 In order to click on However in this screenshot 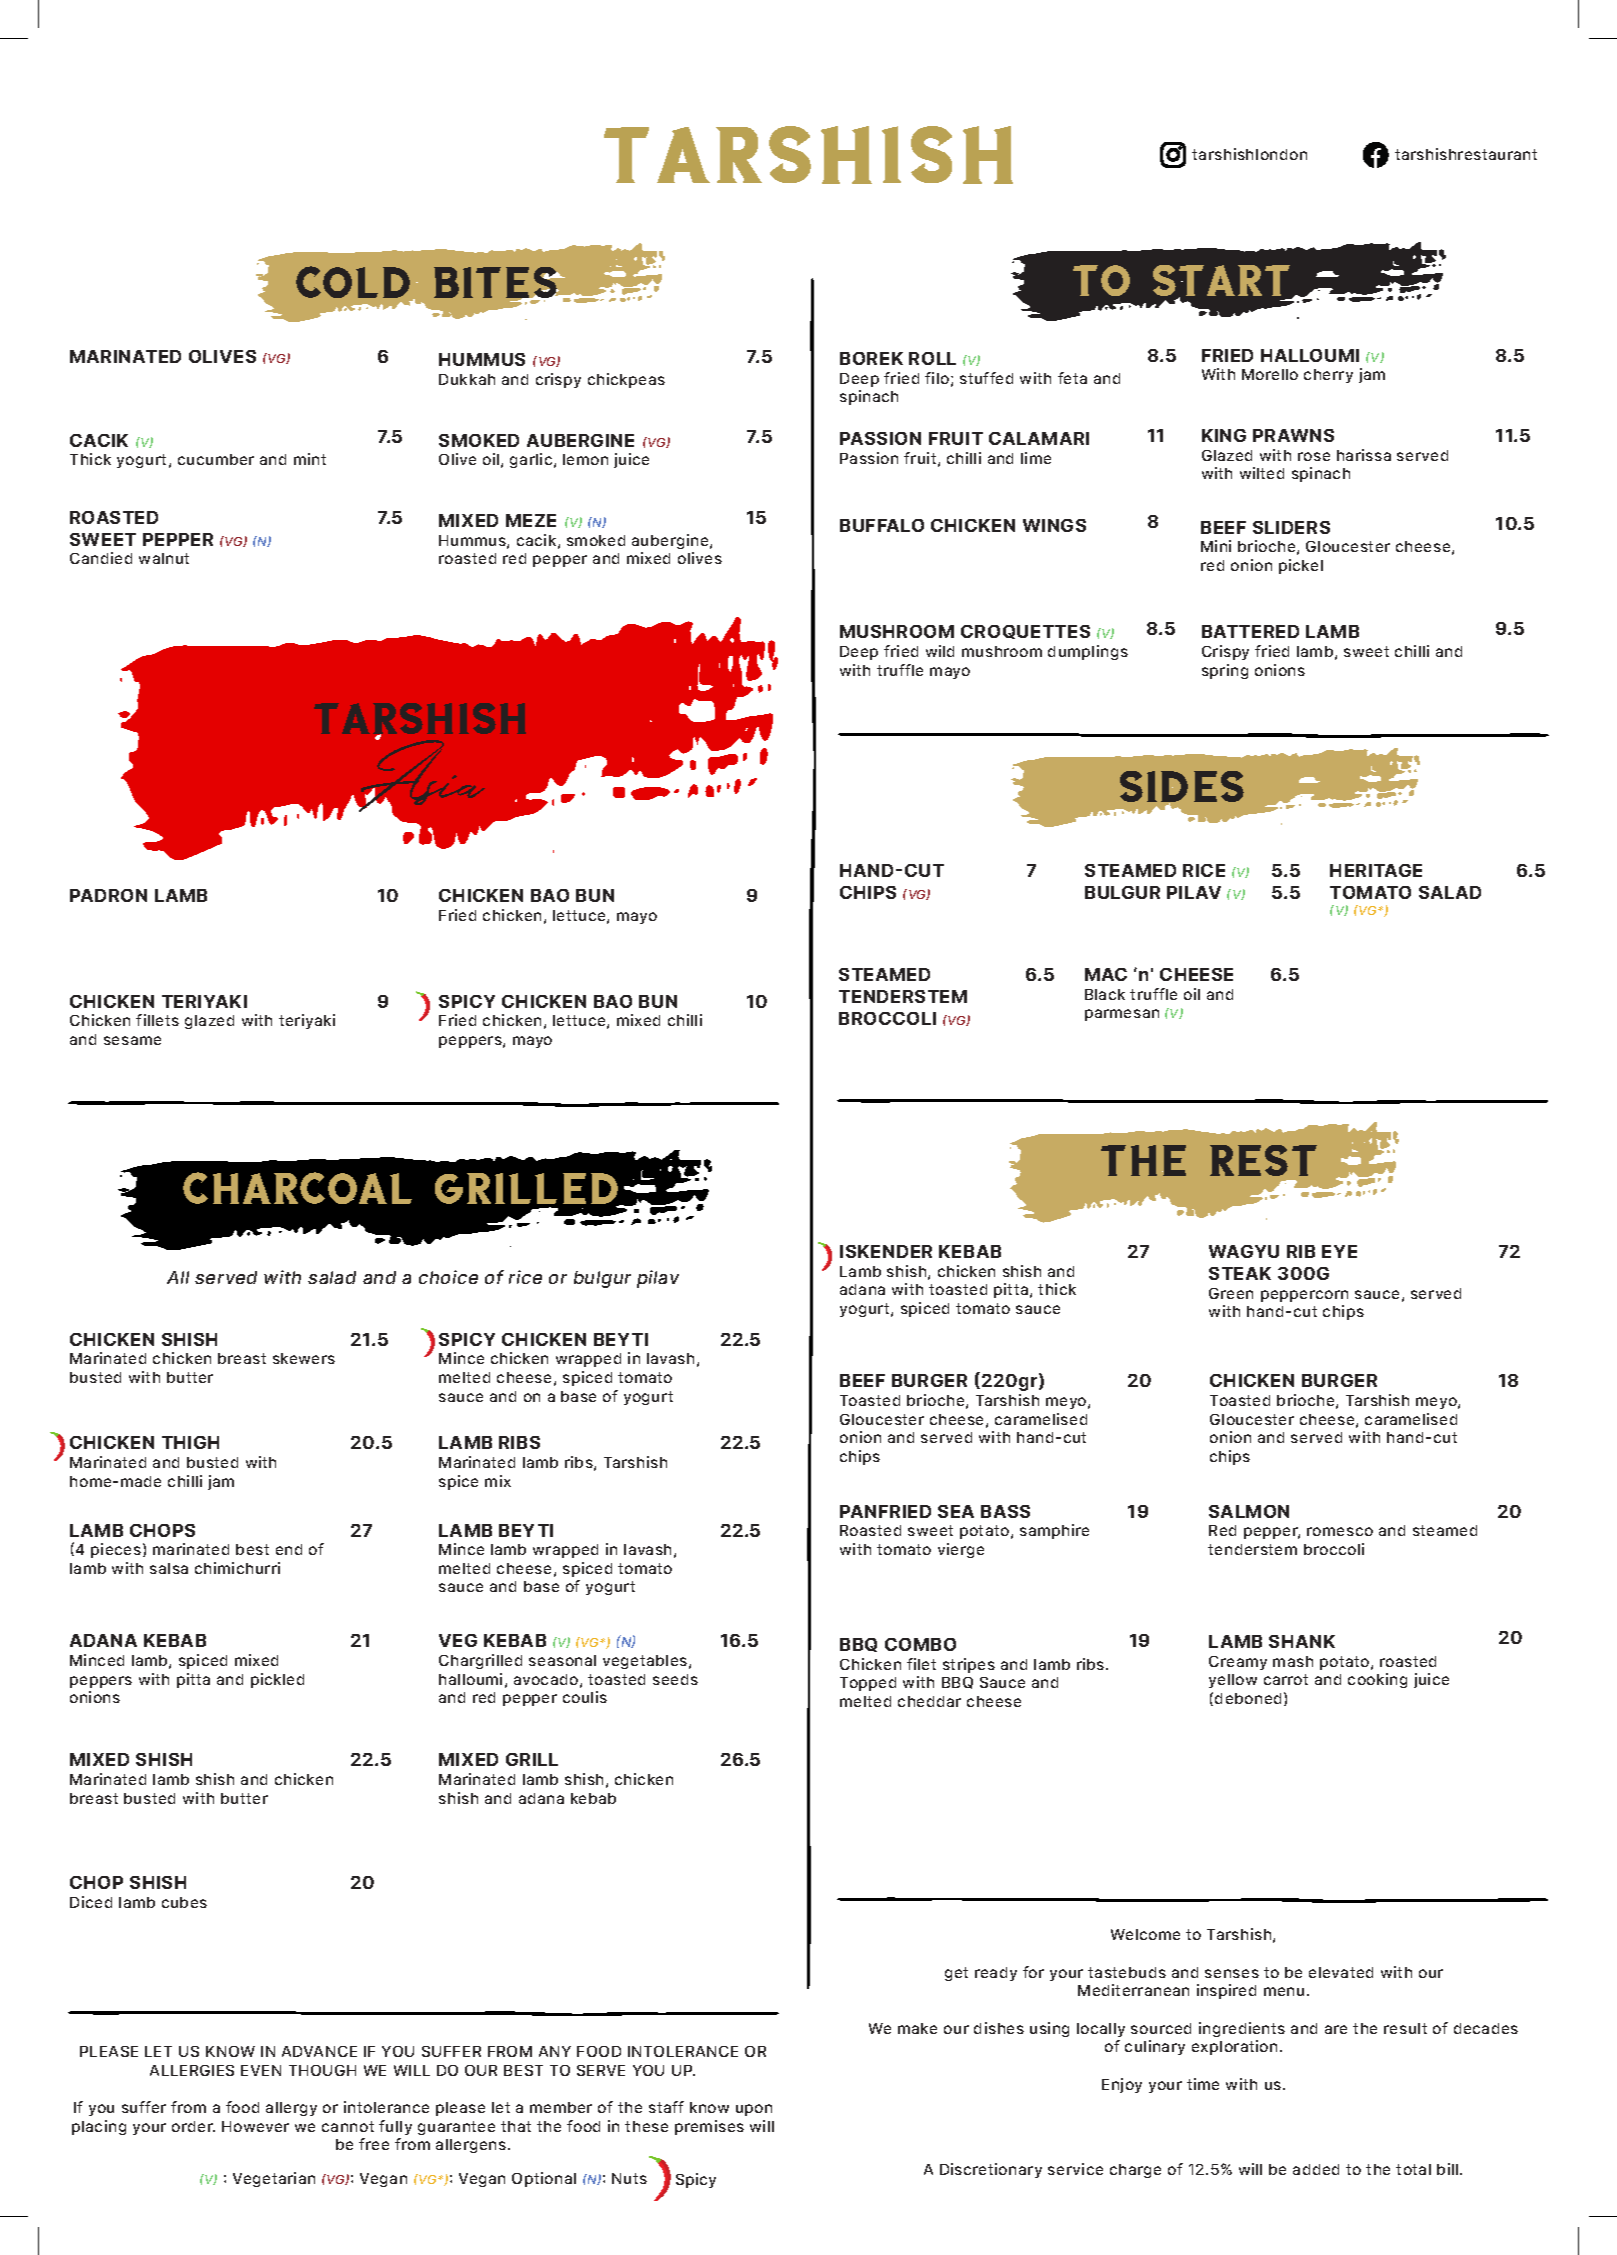, I will do `click(255, 2126)`.
